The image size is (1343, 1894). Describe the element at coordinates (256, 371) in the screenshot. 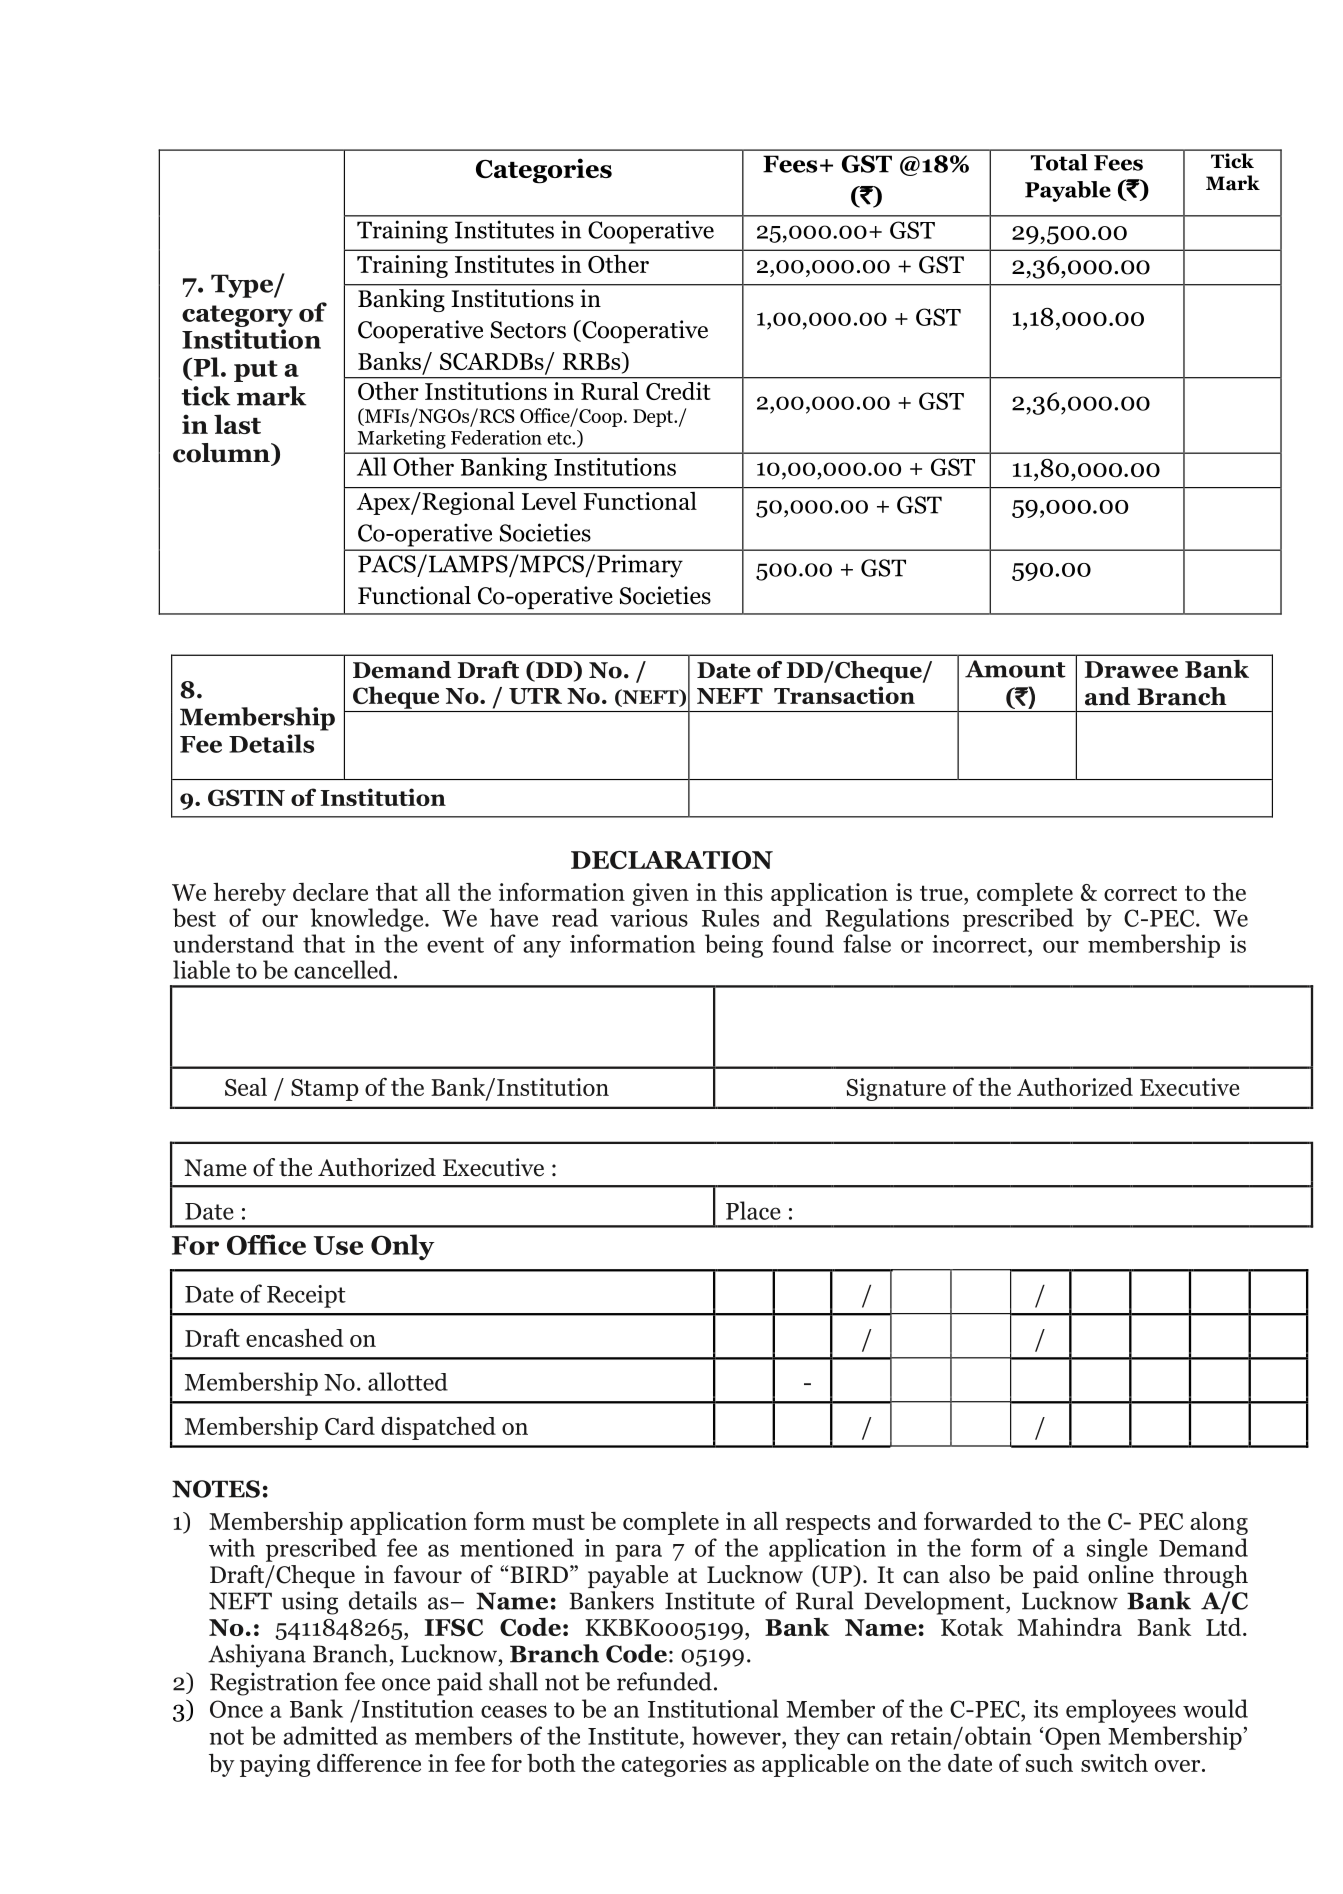

I see `put` at that location.
